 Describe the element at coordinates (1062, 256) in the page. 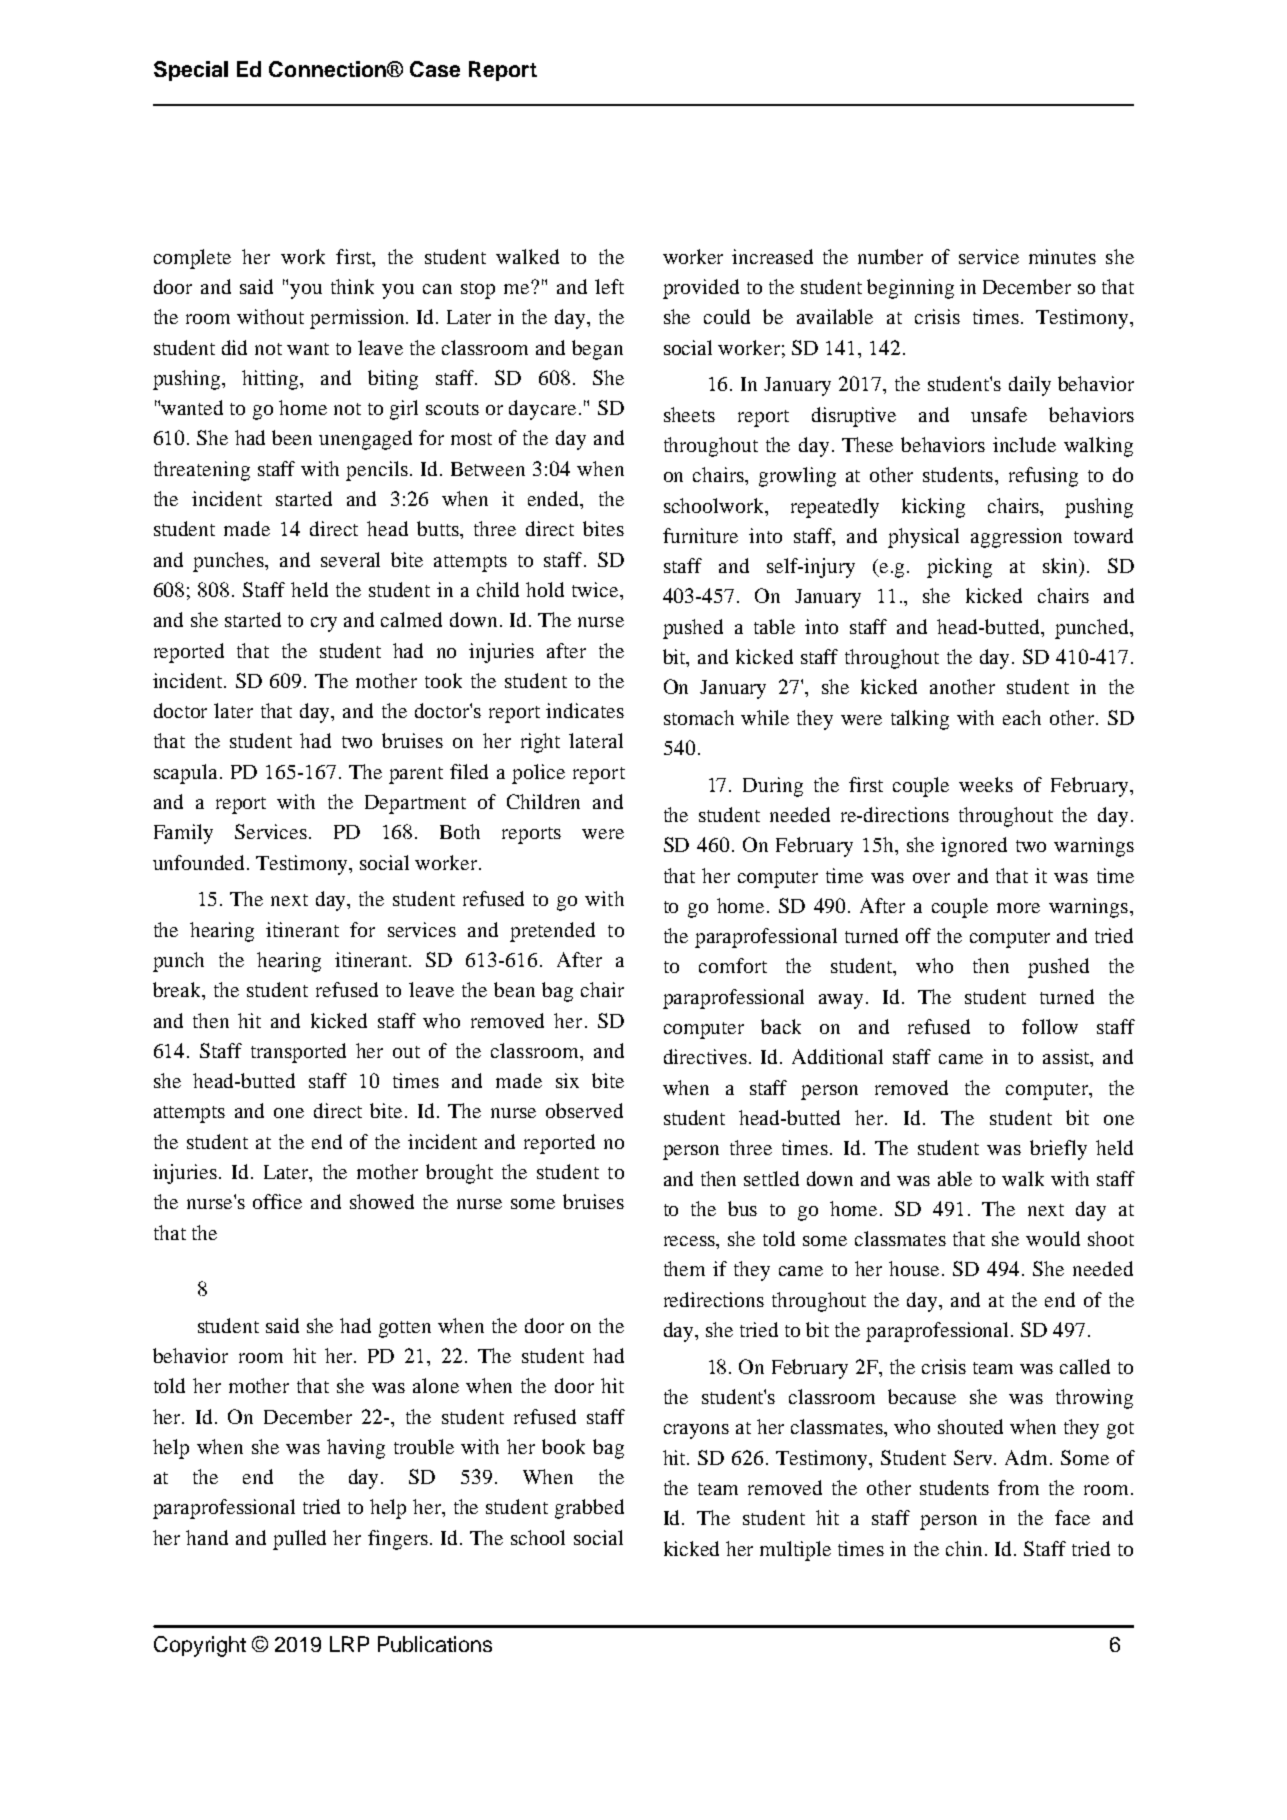

I see `minutes` at that location.
